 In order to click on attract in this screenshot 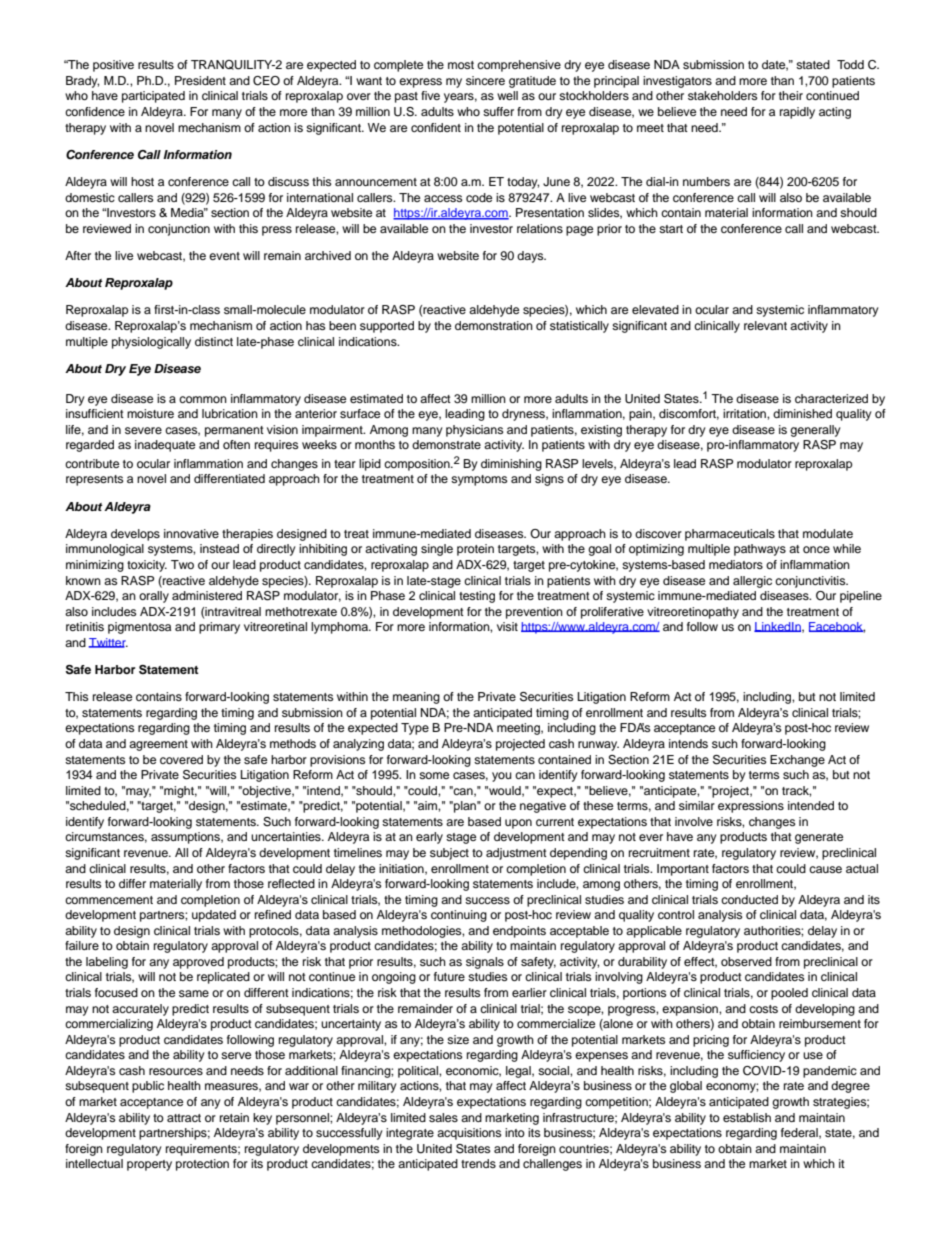, I will do `click(184, 1118)`.
